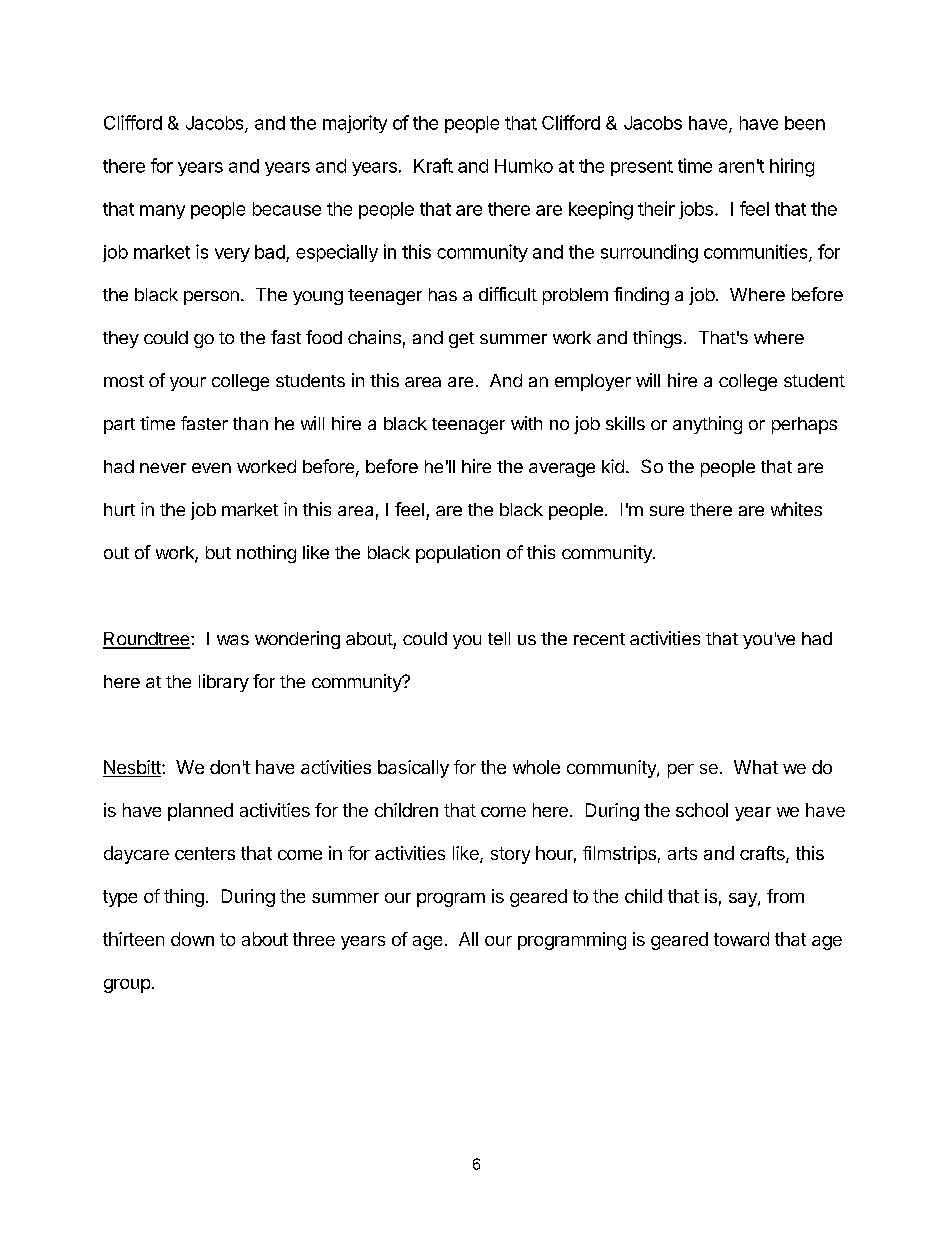 The height and width of the document is (1233, 952). Describe the element at coordinates (804, 425) in the document. I see `perhaps` at that location.
